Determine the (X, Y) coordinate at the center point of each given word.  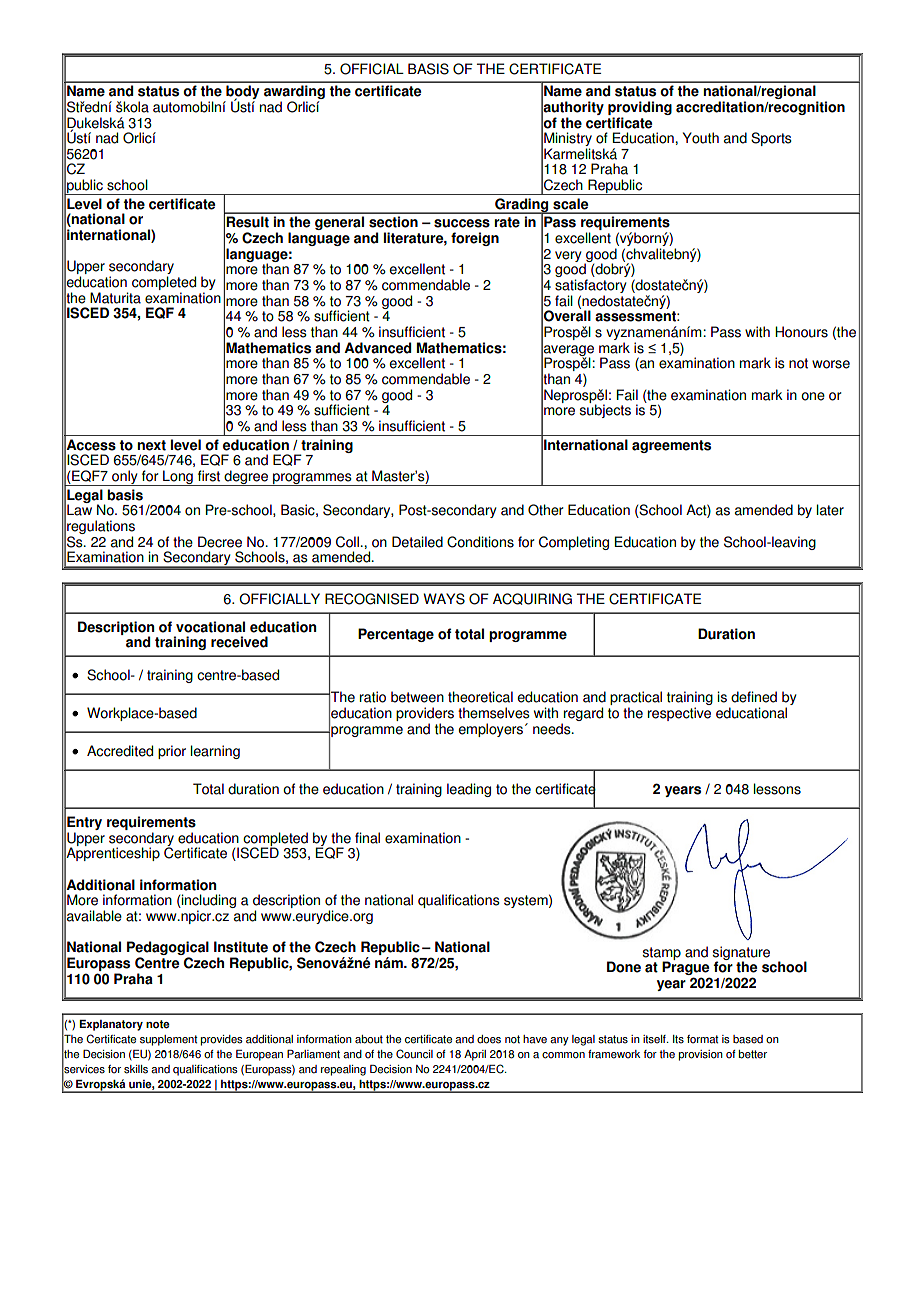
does (489, 1039)
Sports (771, 139)
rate (507, 222)
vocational (210, 627)
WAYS (444, 599)
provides (222, 1040)
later (830, 510)
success (462, 223)
